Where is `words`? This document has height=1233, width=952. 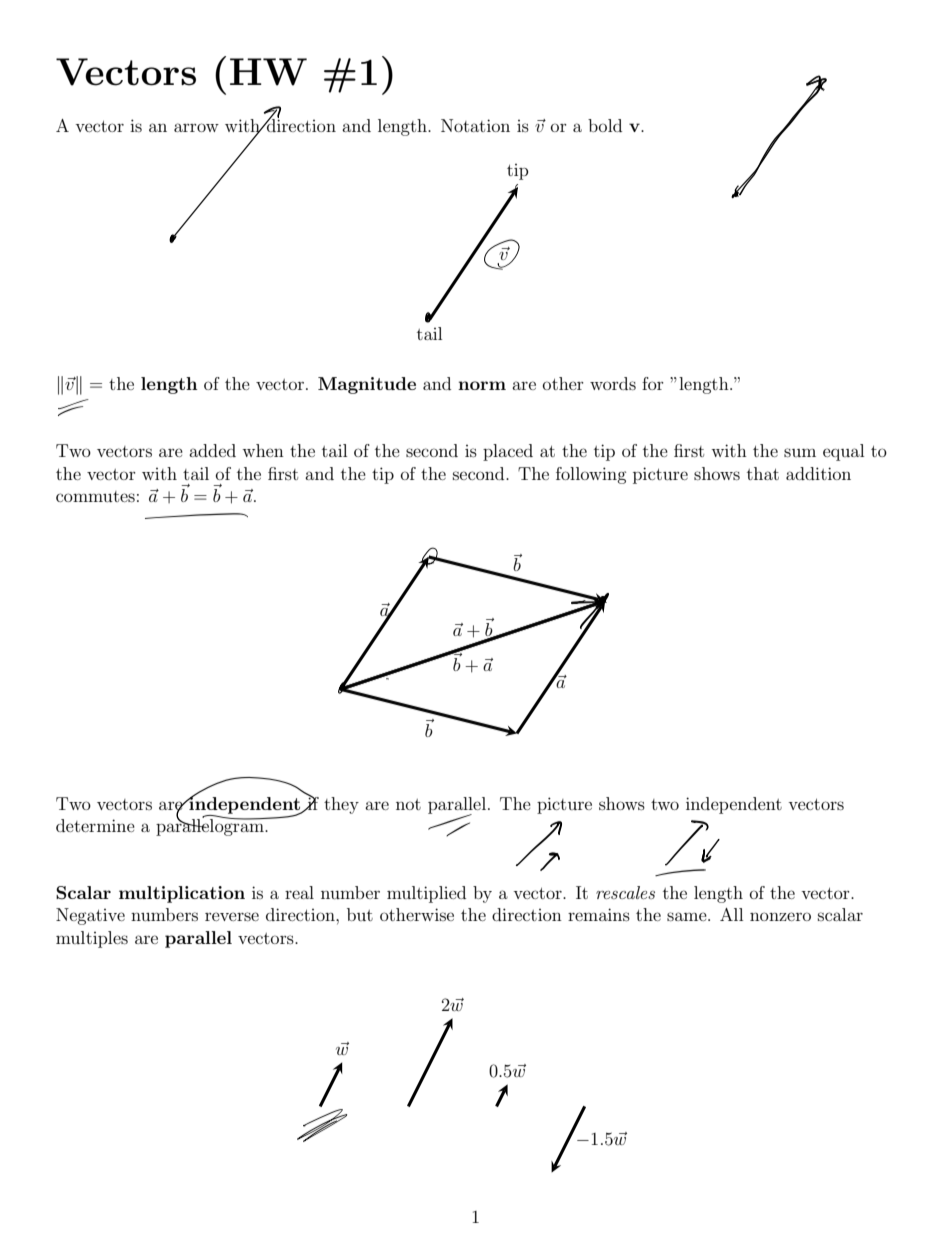
words is located at coordinates (613, 383).
